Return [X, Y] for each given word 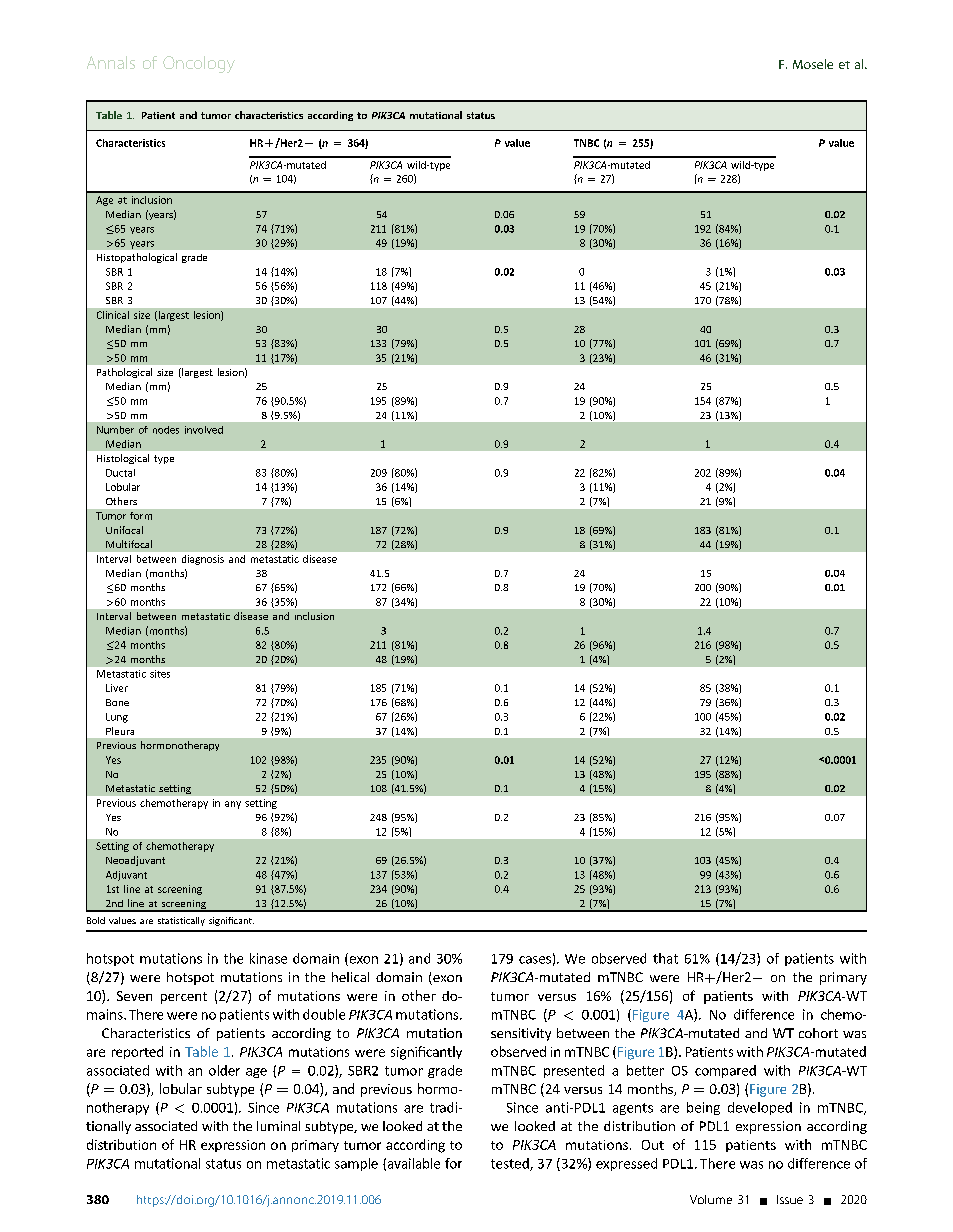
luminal [278, 1126]
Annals [111, 62]
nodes [166, 430]
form [141, 516]
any [233, 805]
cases [535, 960]
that [665, 958]
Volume [711, 1199]
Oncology [199, 64]
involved [204, 430]
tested [511, 1164]
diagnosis [203, 560]
